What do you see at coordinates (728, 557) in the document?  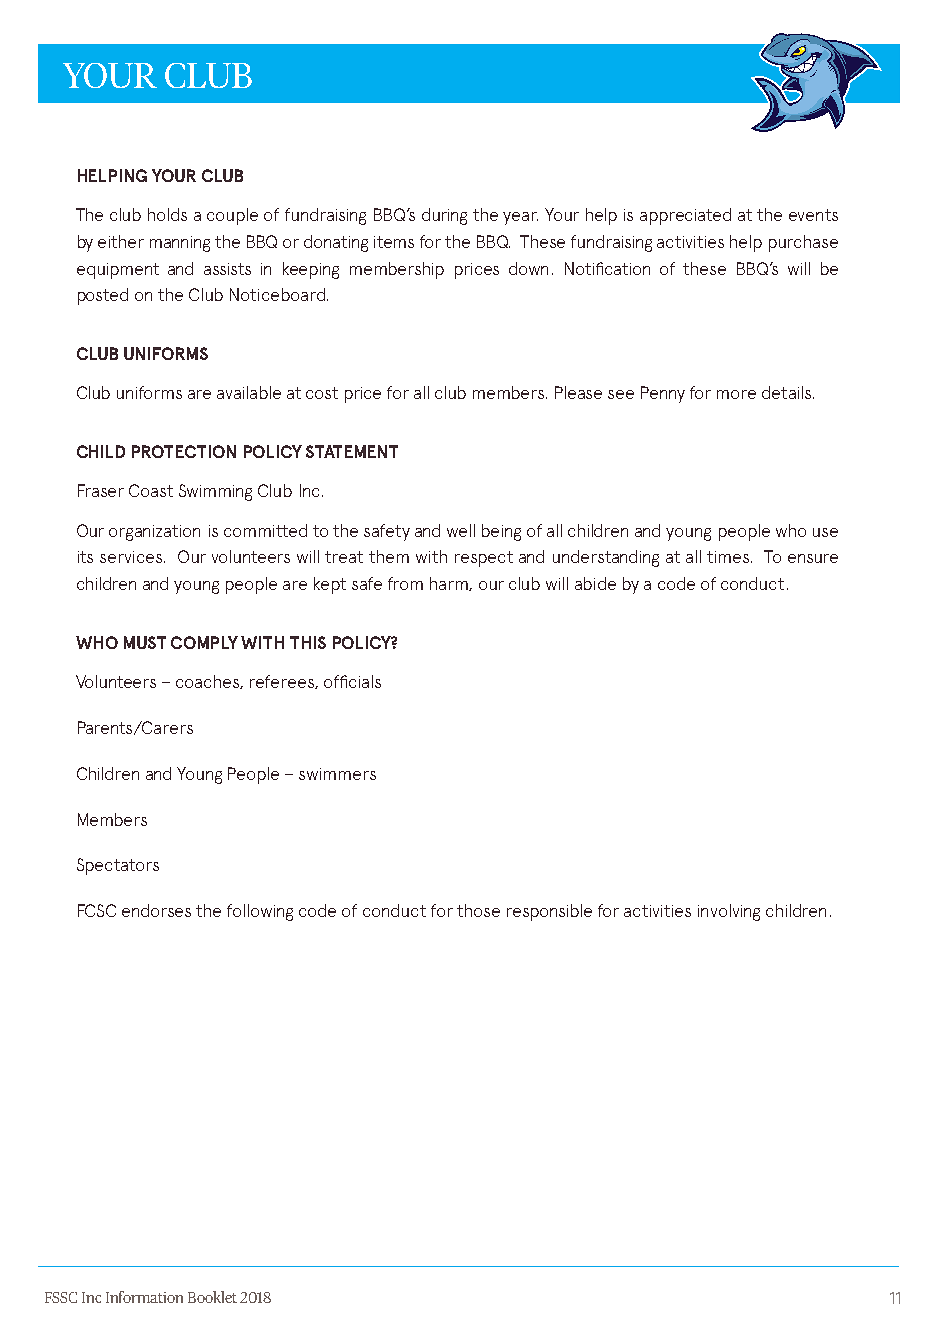 I see `times` at bounding box center [728, 557].
